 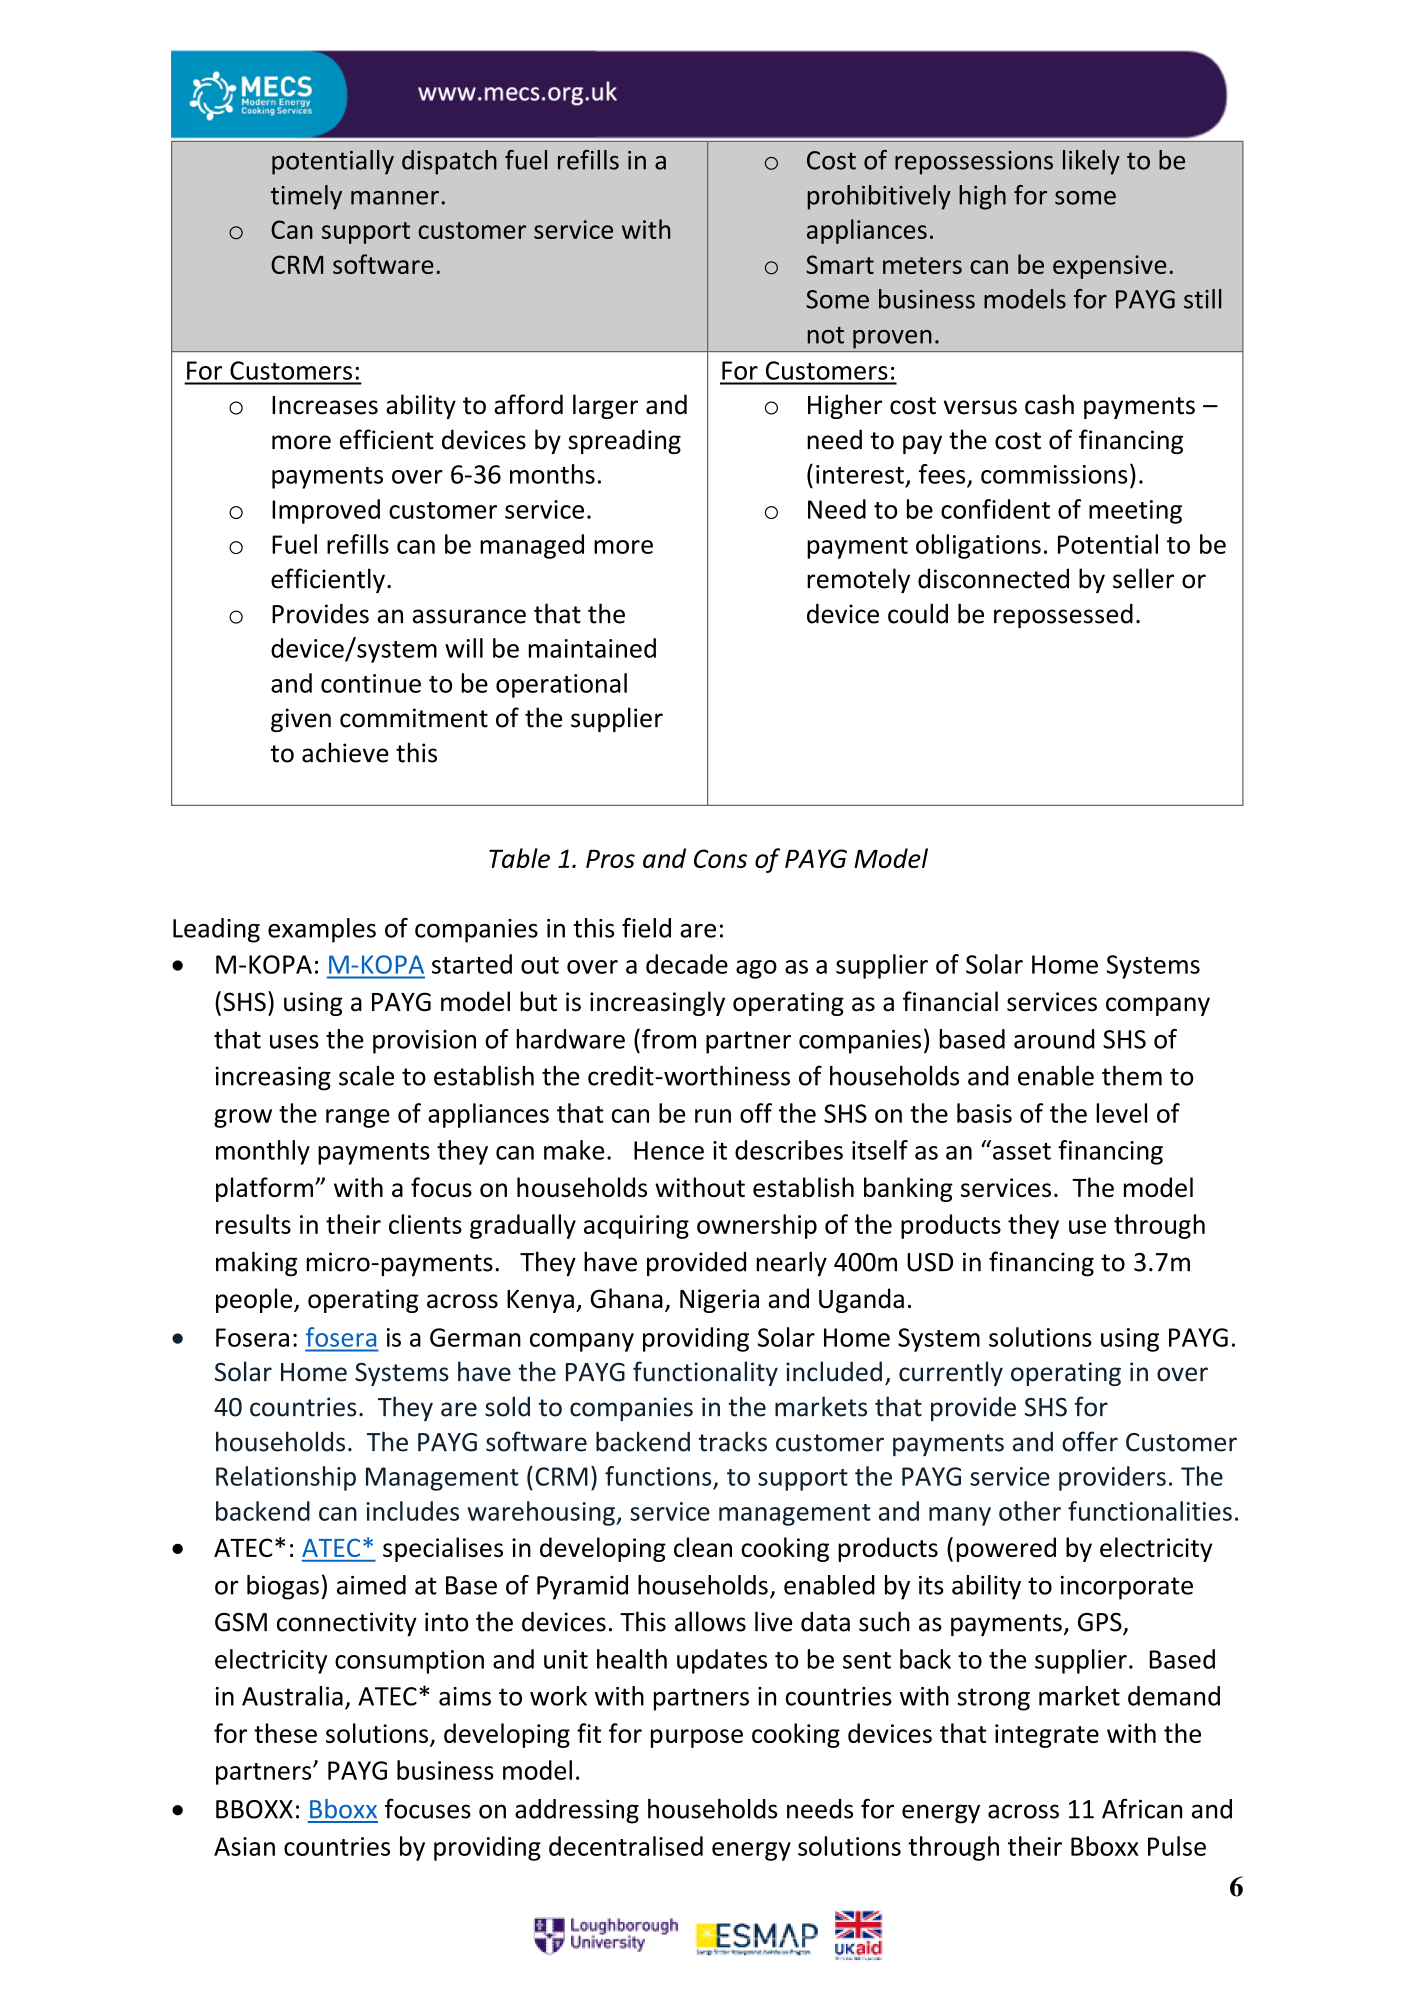 What do you see at coordinates (285, 1733) in the screenshot?
I see `these` at bounding box center [285, 1733].
